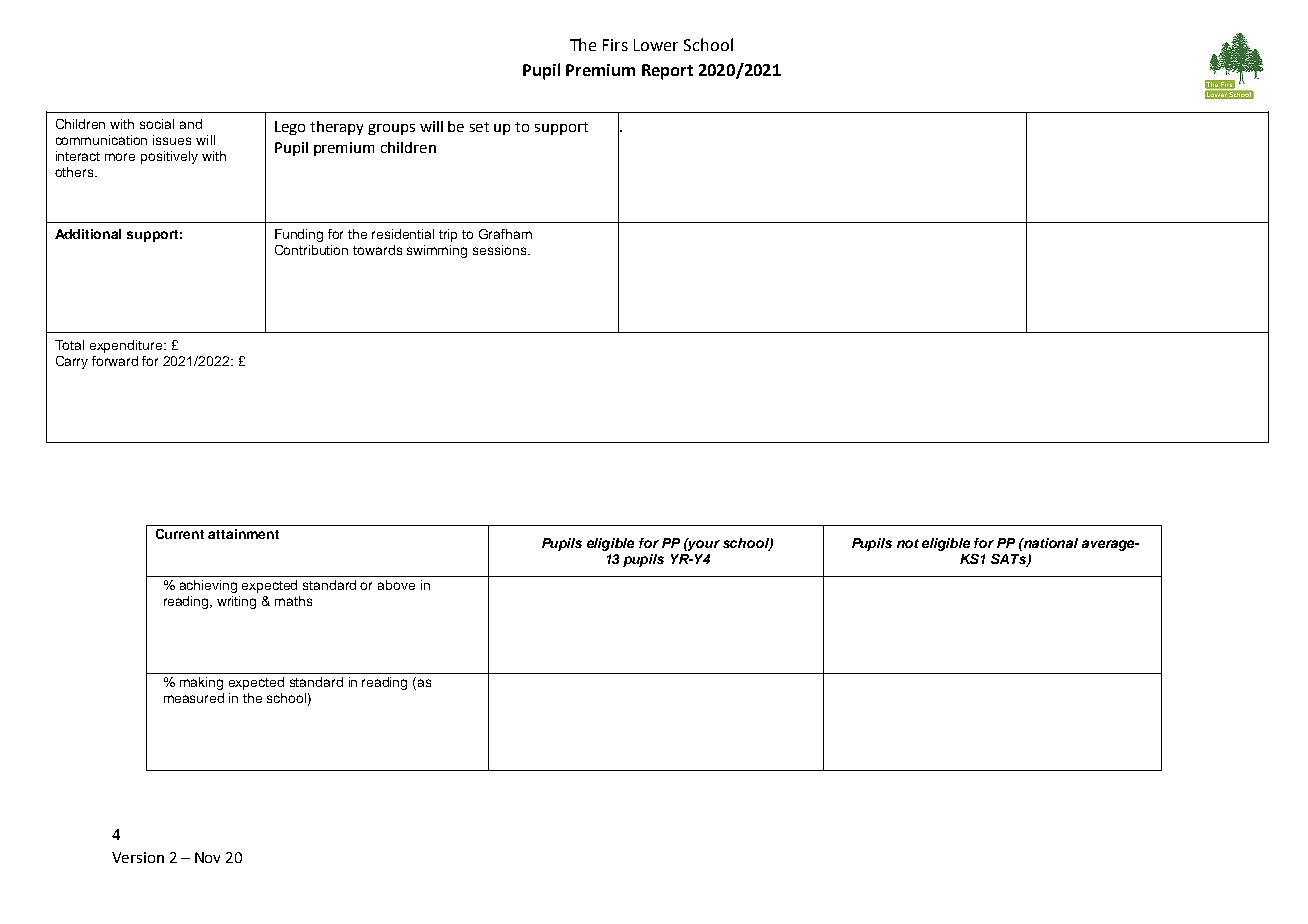  Describe the element at coordinates (667, 72) in the document. I see `Report` at that location.
